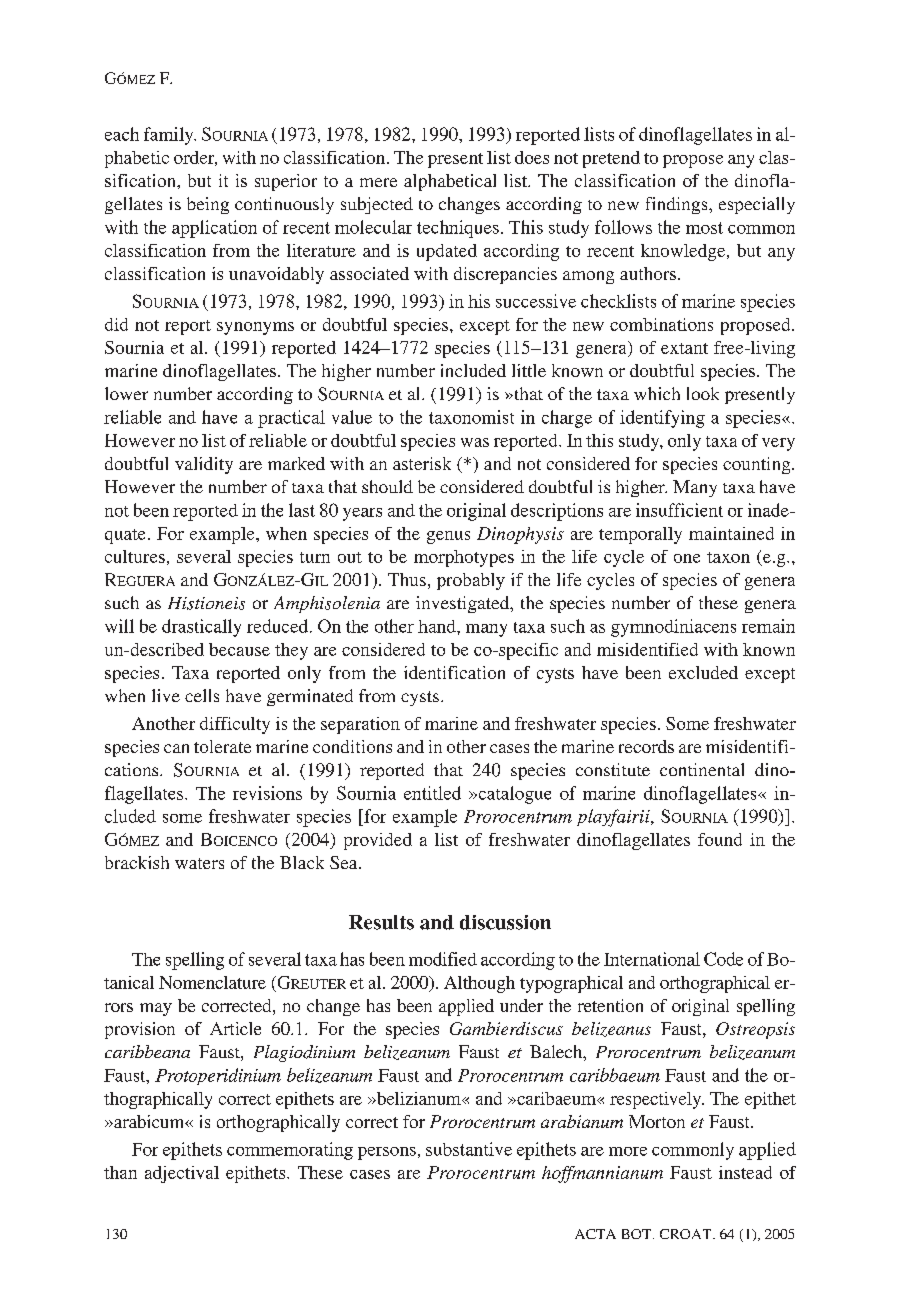  Describe the element at coordinates (202, 695) in the screenshot. I see `cells` at that location.
